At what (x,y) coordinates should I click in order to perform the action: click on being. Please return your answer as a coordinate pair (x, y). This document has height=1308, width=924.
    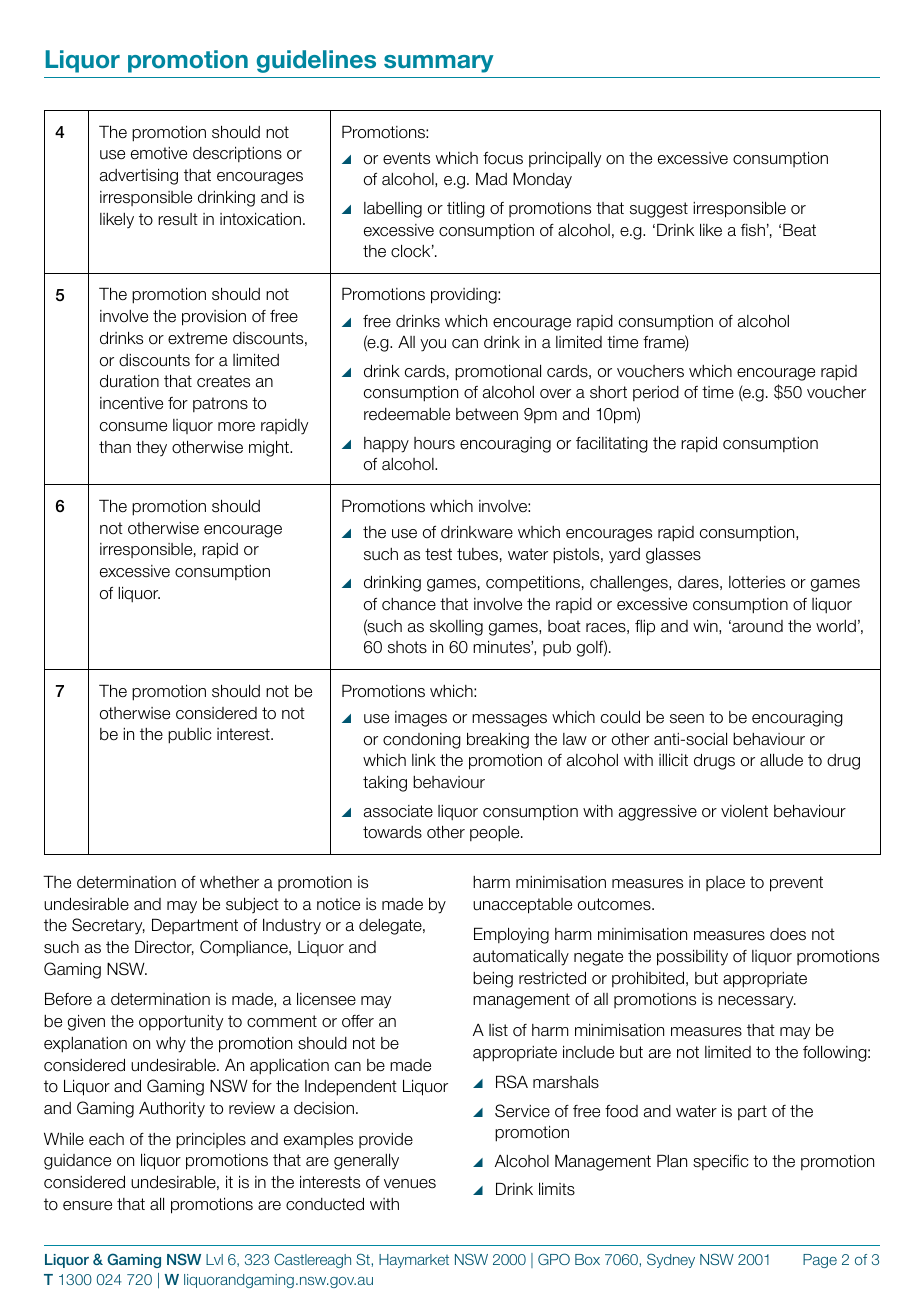
    Looking at the image, I should click on (493, 980).
